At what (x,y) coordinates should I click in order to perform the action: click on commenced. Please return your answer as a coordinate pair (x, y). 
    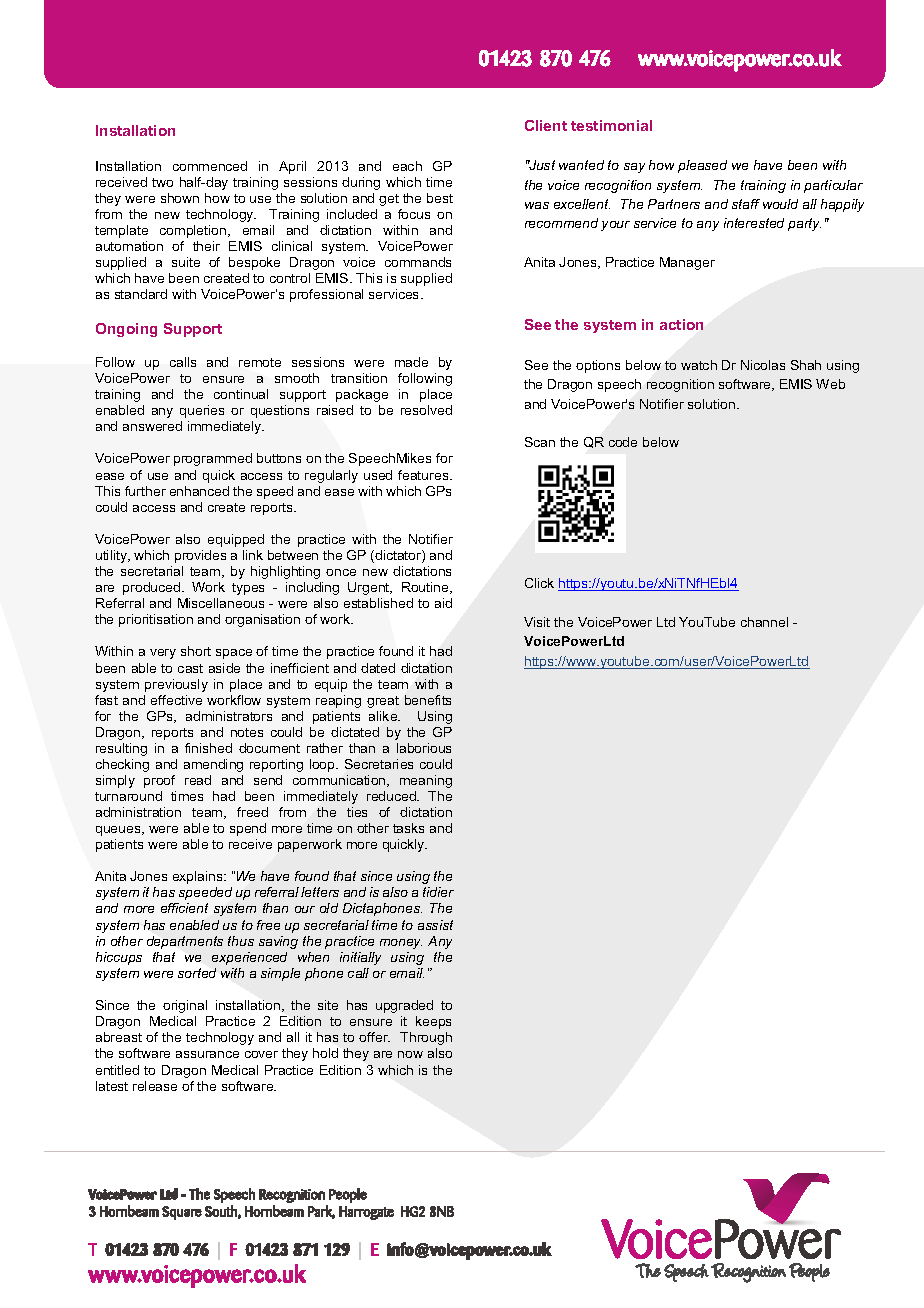
    Looking at the image, I should click on (210, 166).
